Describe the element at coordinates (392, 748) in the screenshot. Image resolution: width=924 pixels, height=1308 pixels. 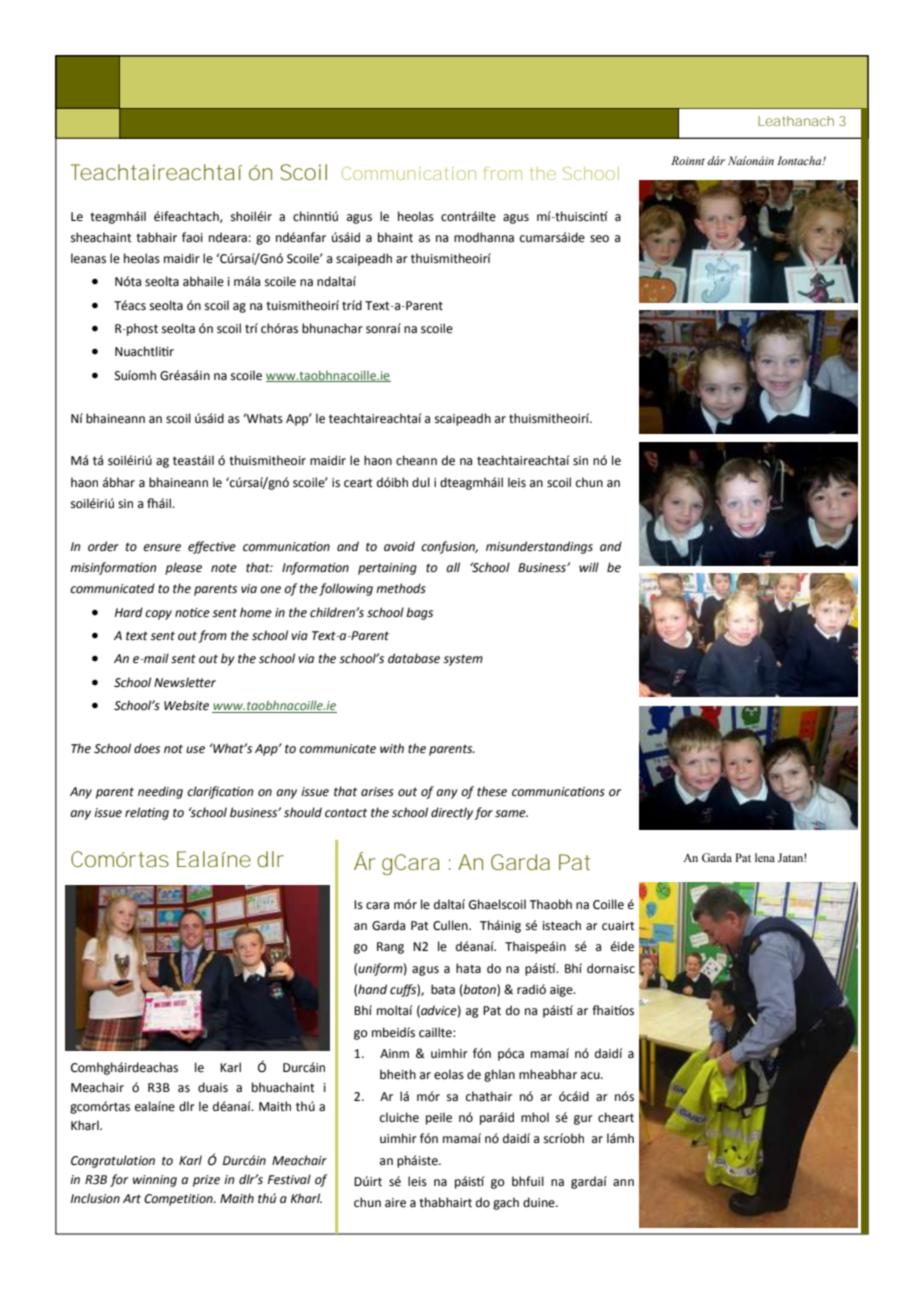
I see `with` at that location.
